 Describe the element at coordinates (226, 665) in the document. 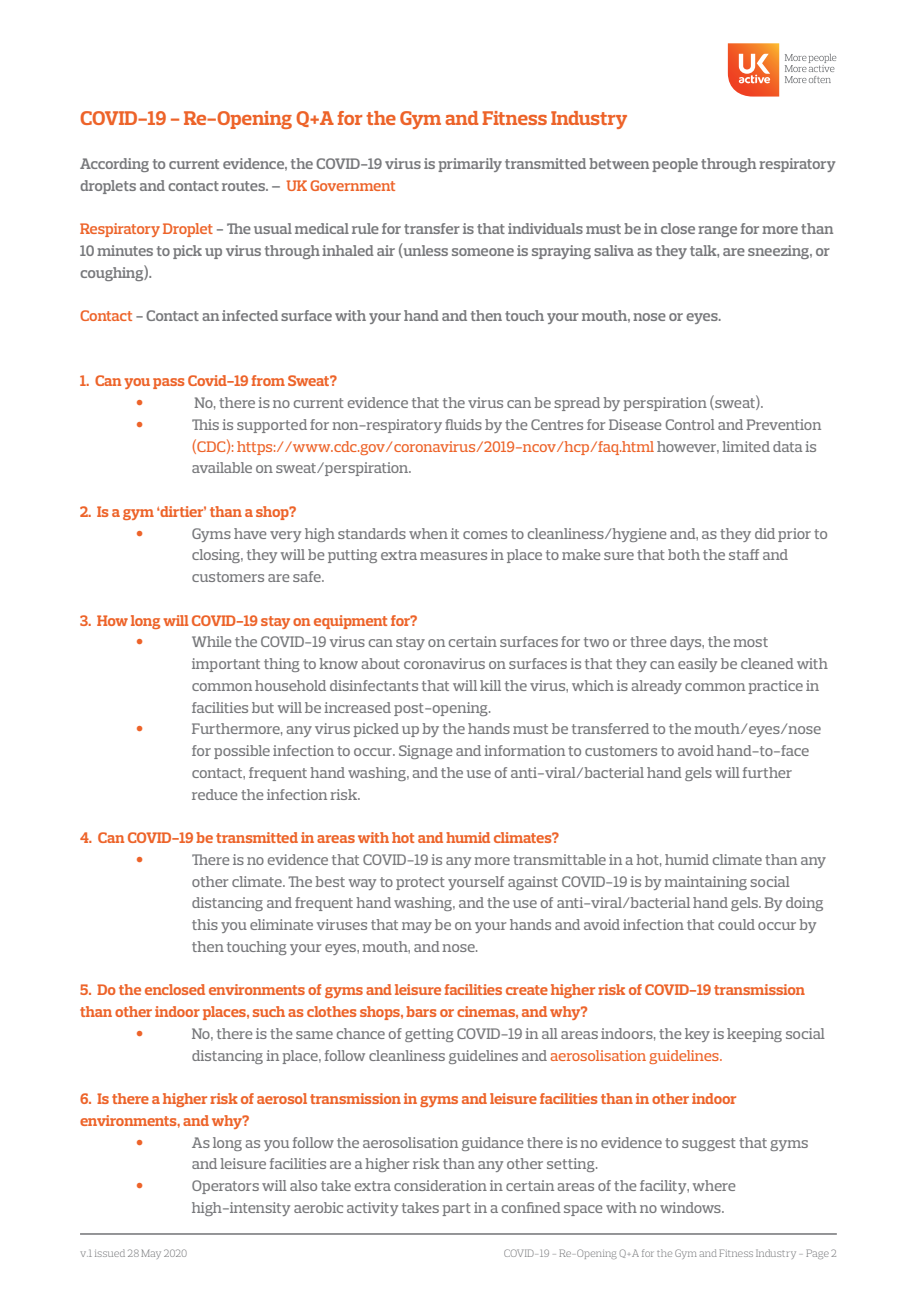

I see `important` at that location.
